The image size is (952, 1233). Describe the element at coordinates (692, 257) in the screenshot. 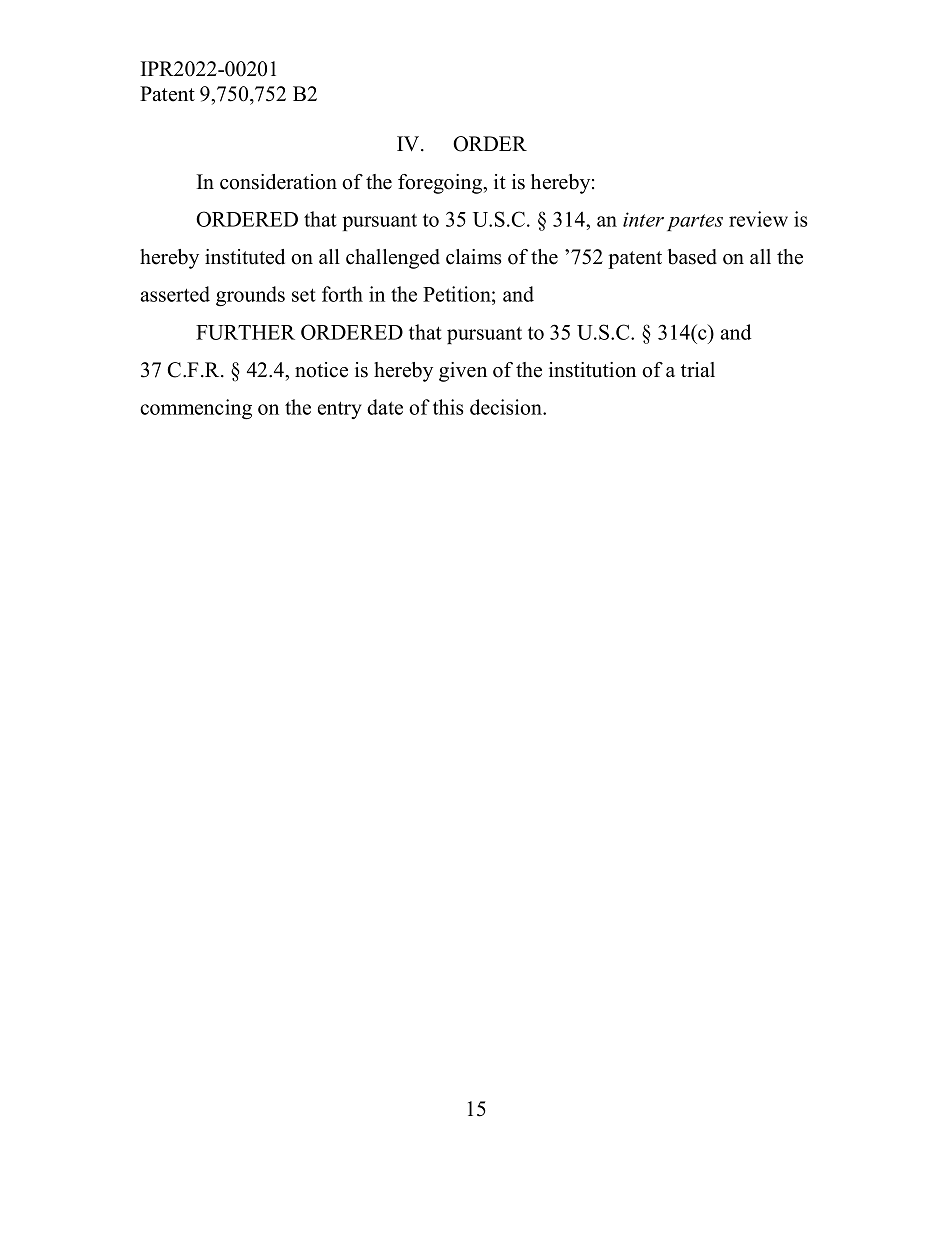

I see `based` at that location.
